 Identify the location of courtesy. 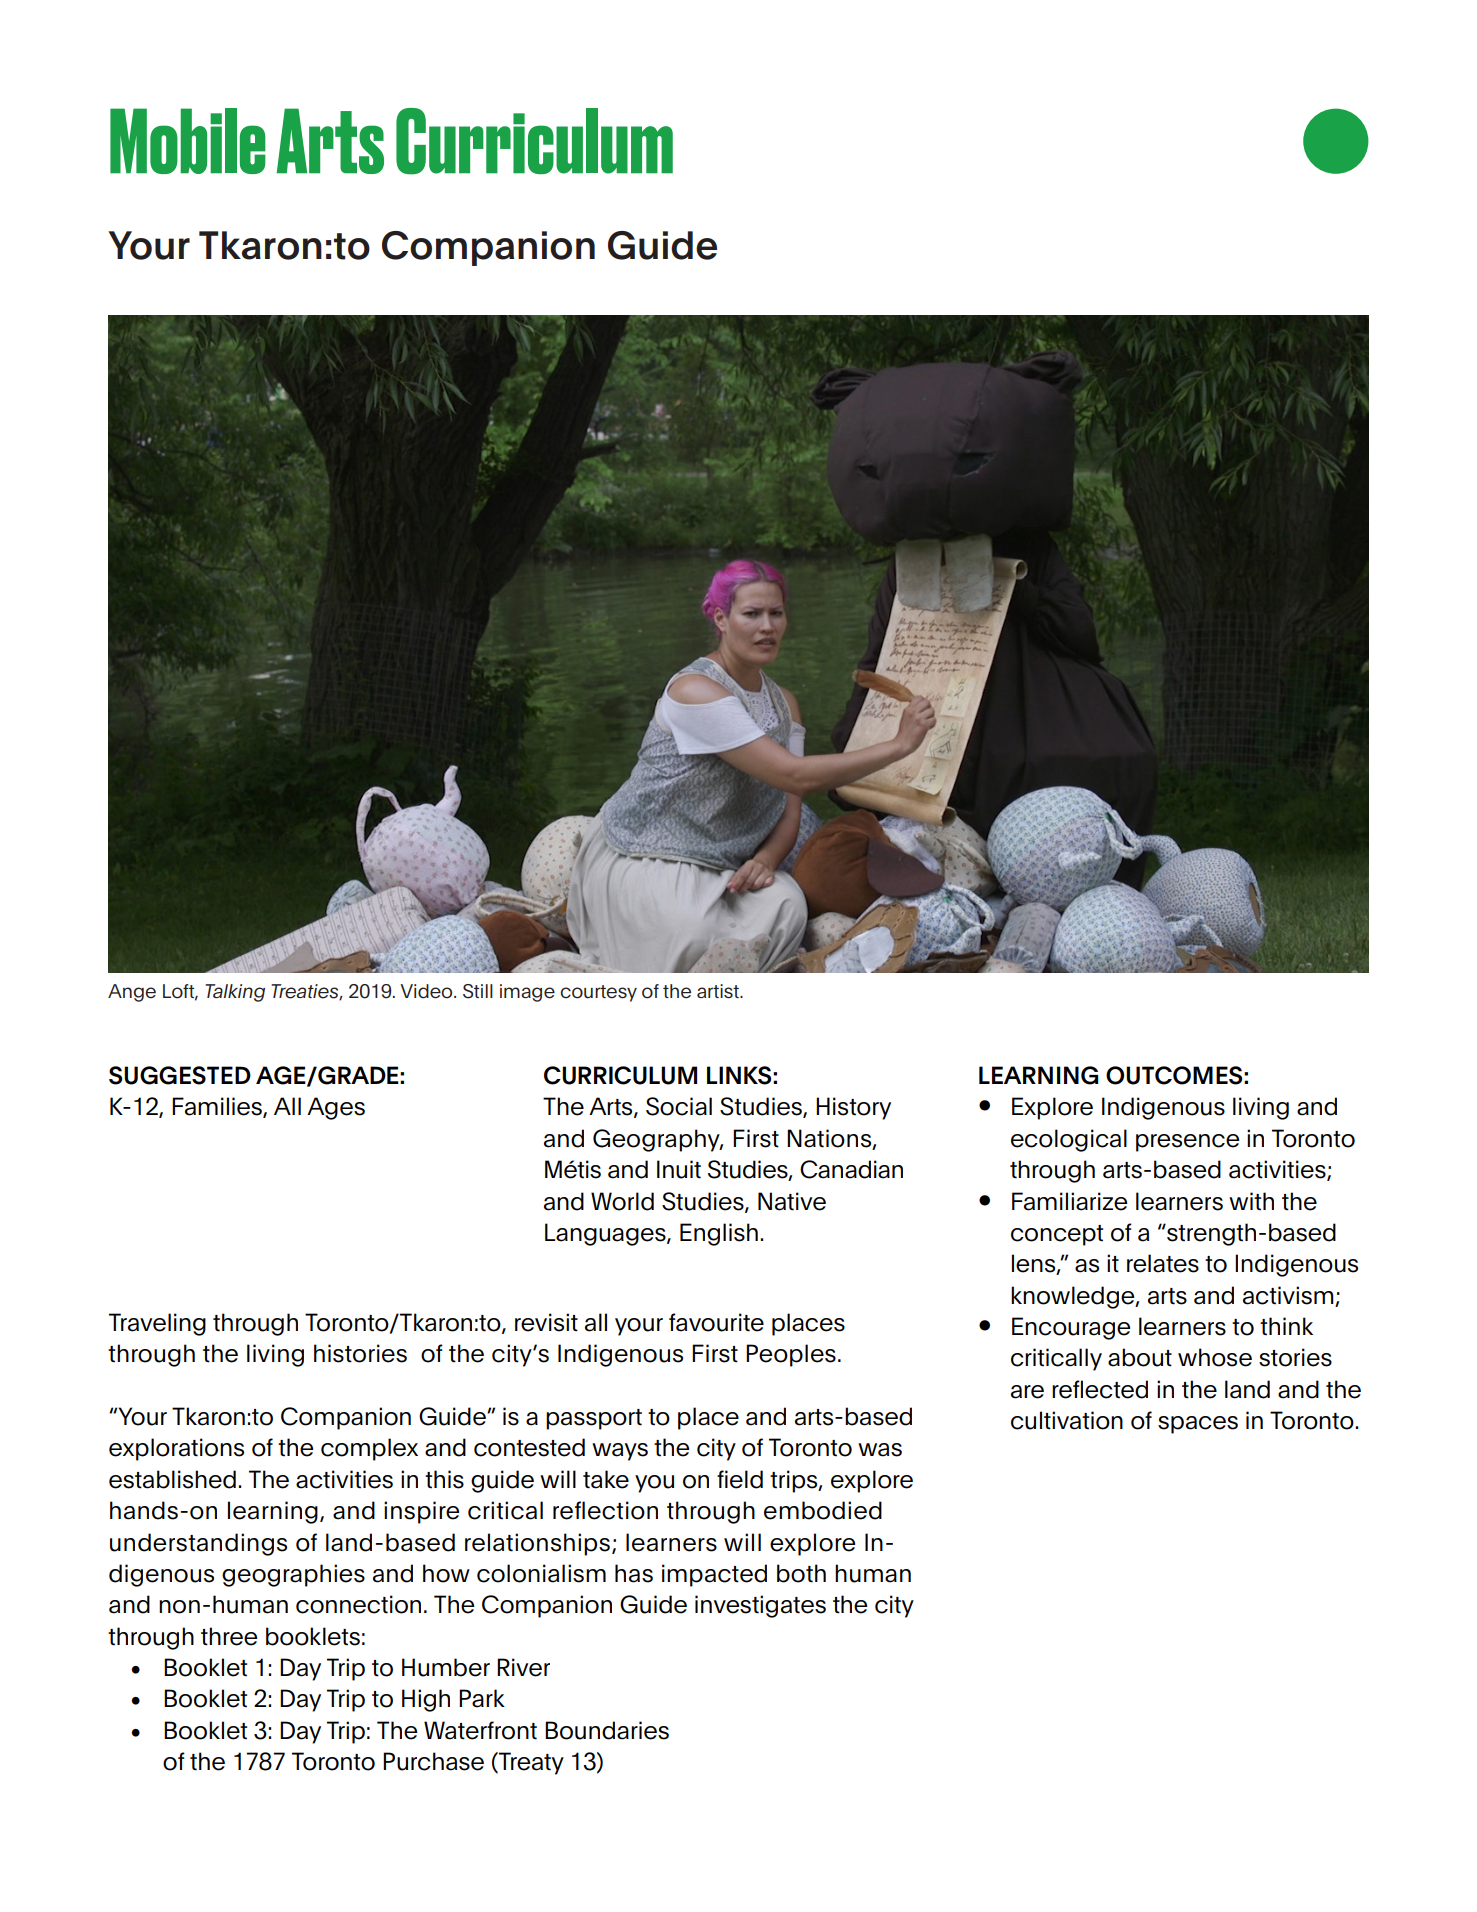
(598, 993).
